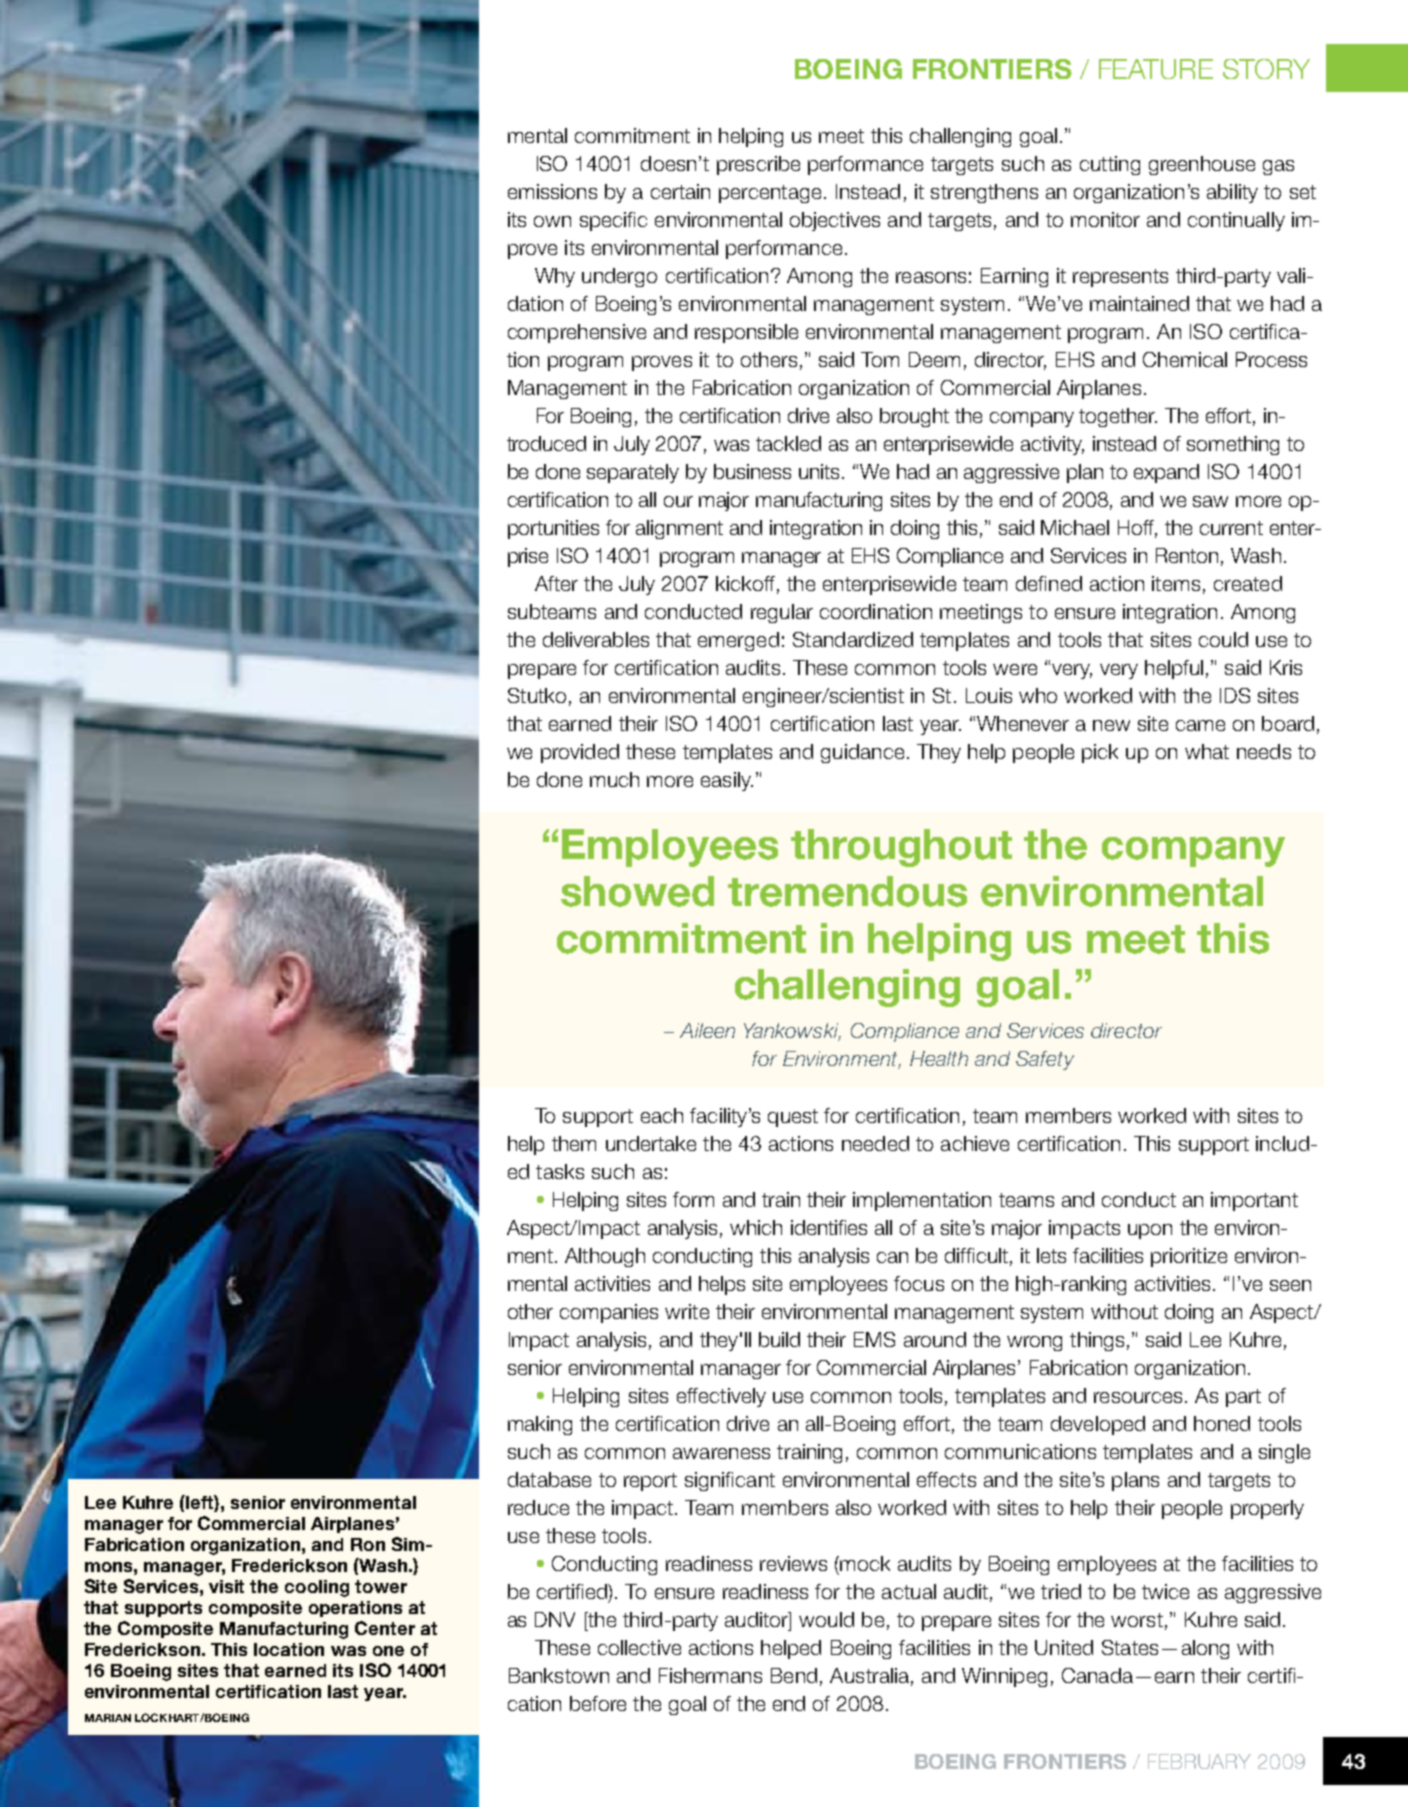 This screenshot has height=1807, width=1408. Describe the element at coordinates (552, 191) in the screenshot. I see `emissions` at that location.
